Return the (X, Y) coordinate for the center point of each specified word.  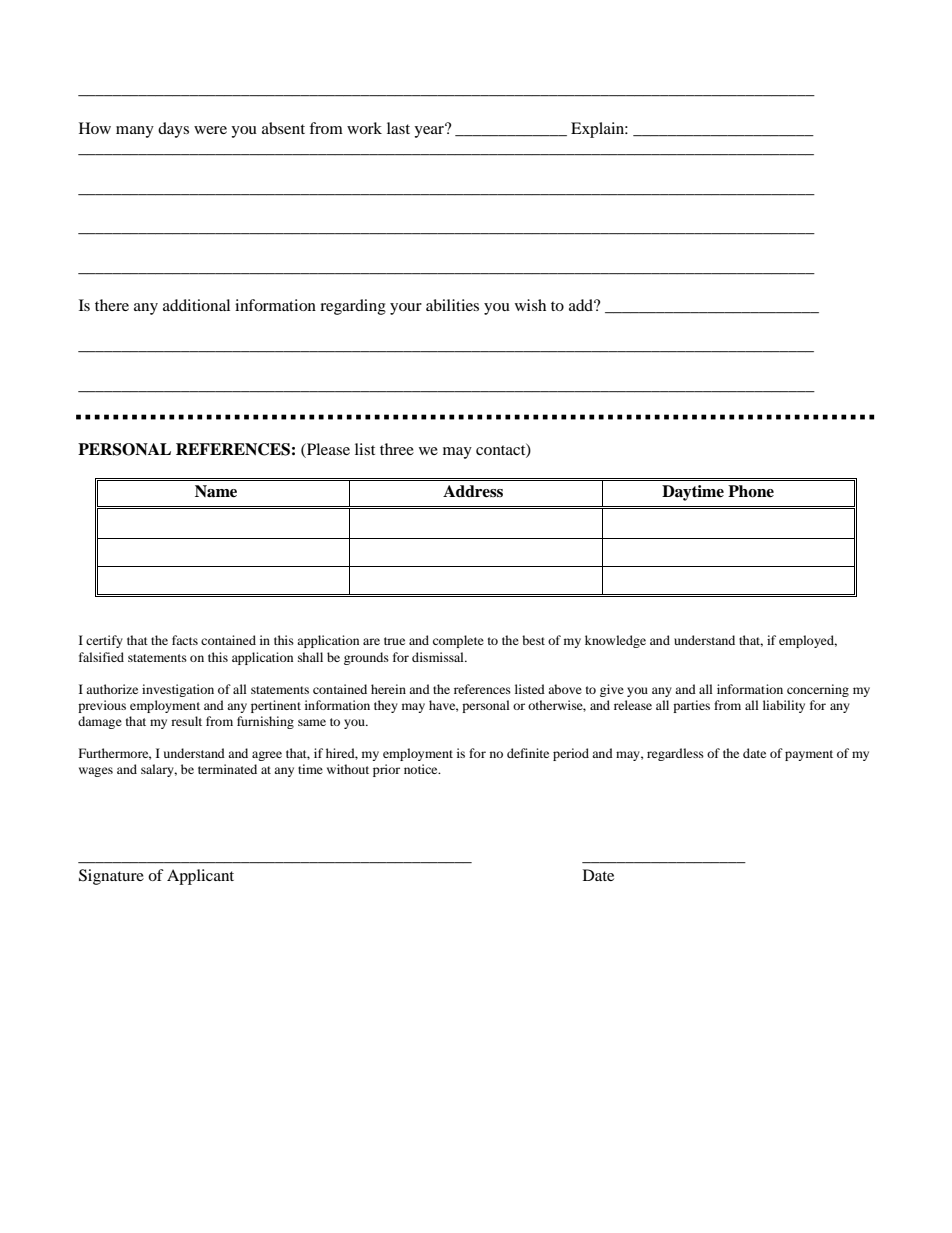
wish (530, 305)
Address (473, 491)
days (173, 130)
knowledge (615, 641)
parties (691, 706)
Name (216, 491)
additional (196, 305)
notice (422, 769)
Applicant (200, 877)
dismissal (439, 657)
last (398, 128)
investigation (178, 690)
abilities (452, 305)
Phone (751, 491)
